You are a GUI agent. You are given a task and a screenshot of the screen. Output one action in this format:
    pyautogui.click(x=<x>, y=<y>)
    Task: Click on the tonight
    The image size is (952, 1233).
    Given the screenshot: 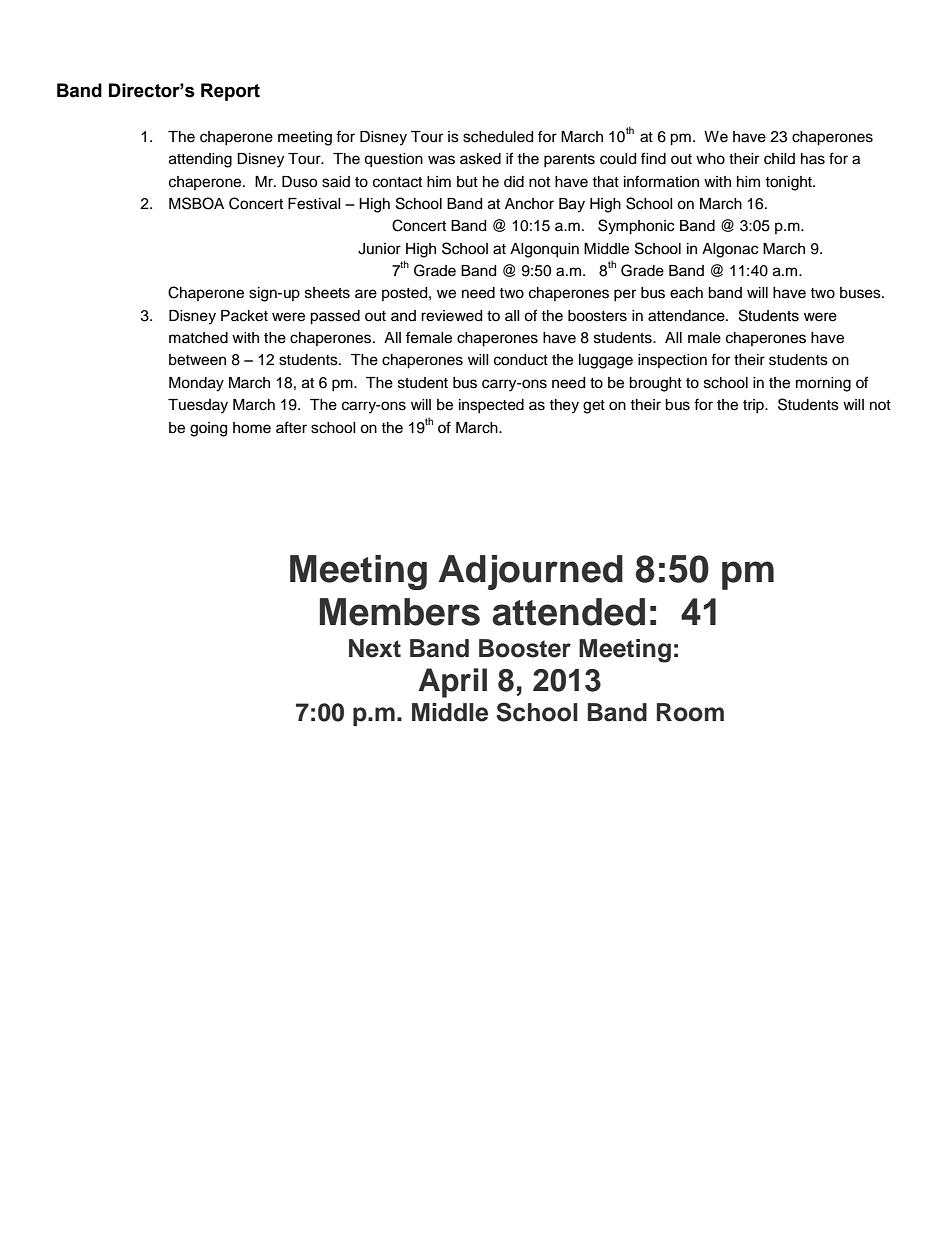 What is the action you would take?
    pyautogui.click(x=789, y=183)
